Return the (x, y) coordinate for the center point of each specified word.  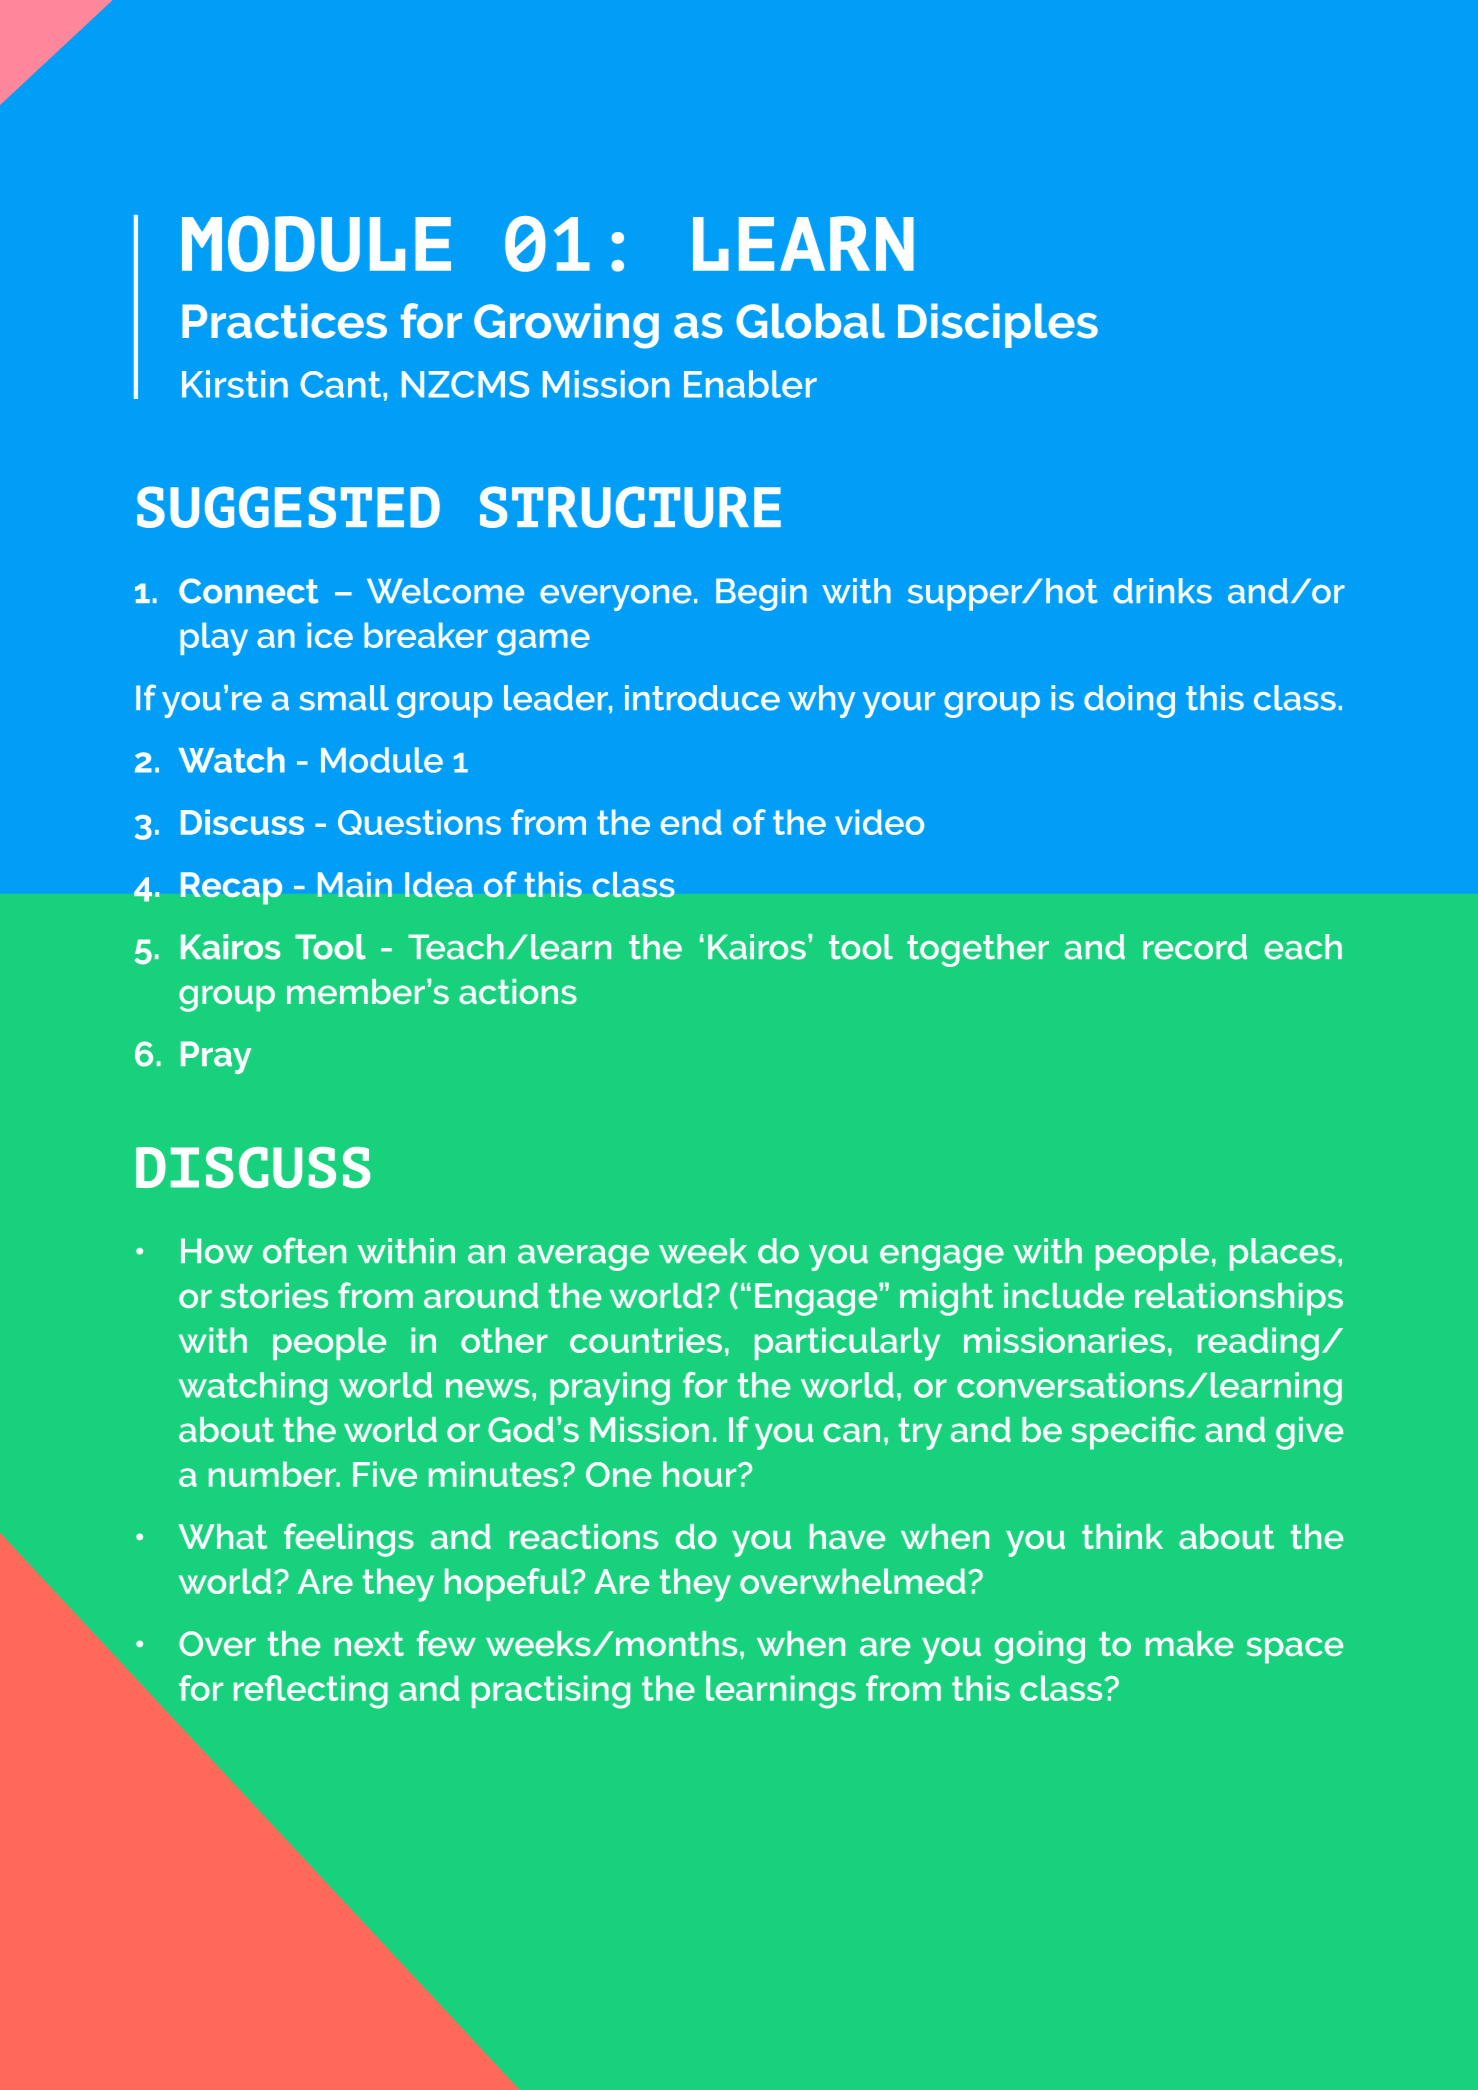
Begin (761, 594)
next (369, 1644)
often (304, 1250)
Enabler (750, 384)
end (691, 822)
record (1195, 947)
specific (1133, 1433)
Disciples (998, 325)
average (583, 1258)
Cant (342, 384)
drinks (1162, 591)
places (1283, 1254)
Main (355, 884)
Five (385, 1474)
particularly (847, 1344)
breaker (426, 635)
